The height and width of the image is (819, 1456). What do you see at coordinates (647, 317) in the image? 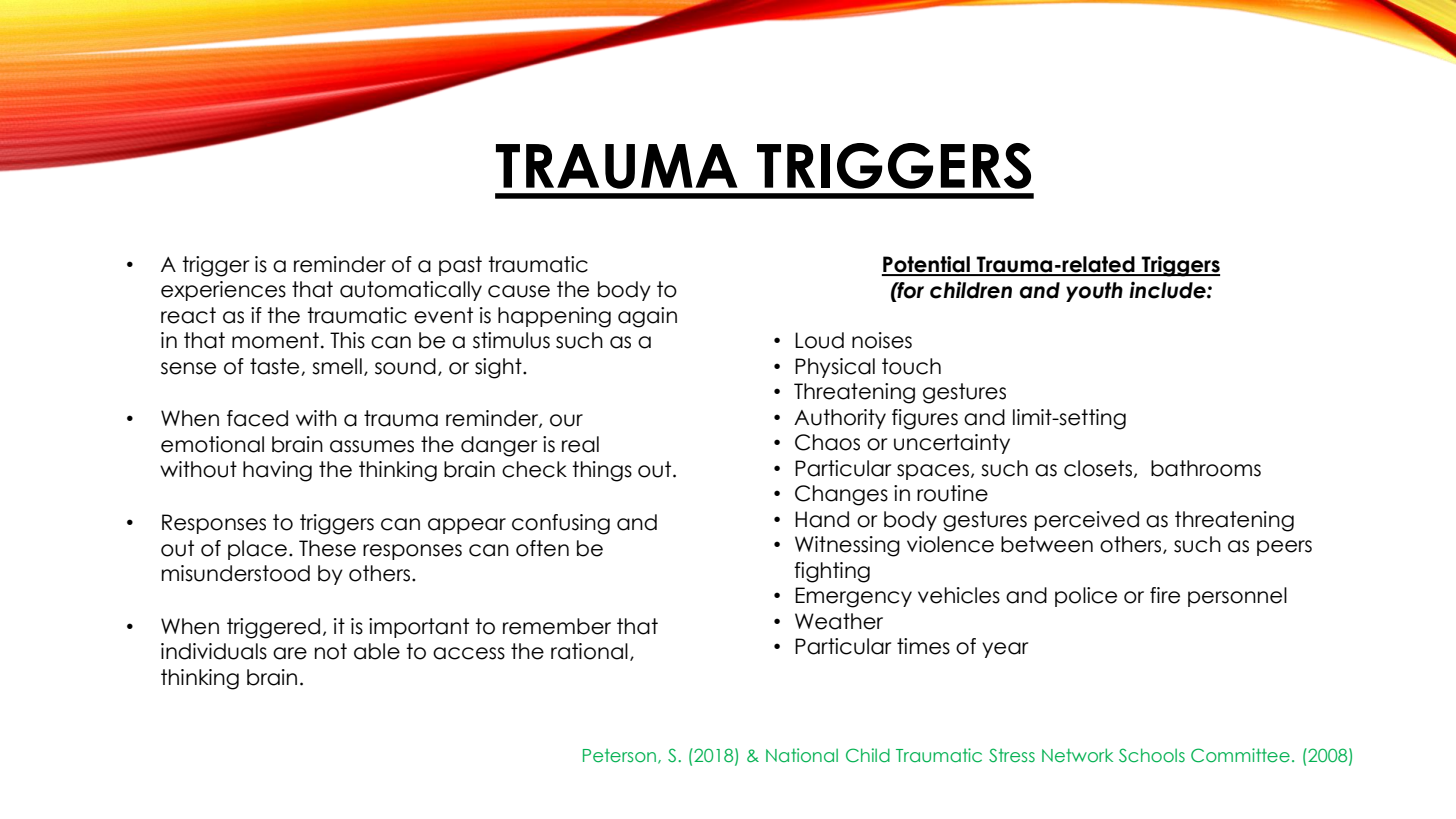
I see `again` at bounding box center [647, 317].
